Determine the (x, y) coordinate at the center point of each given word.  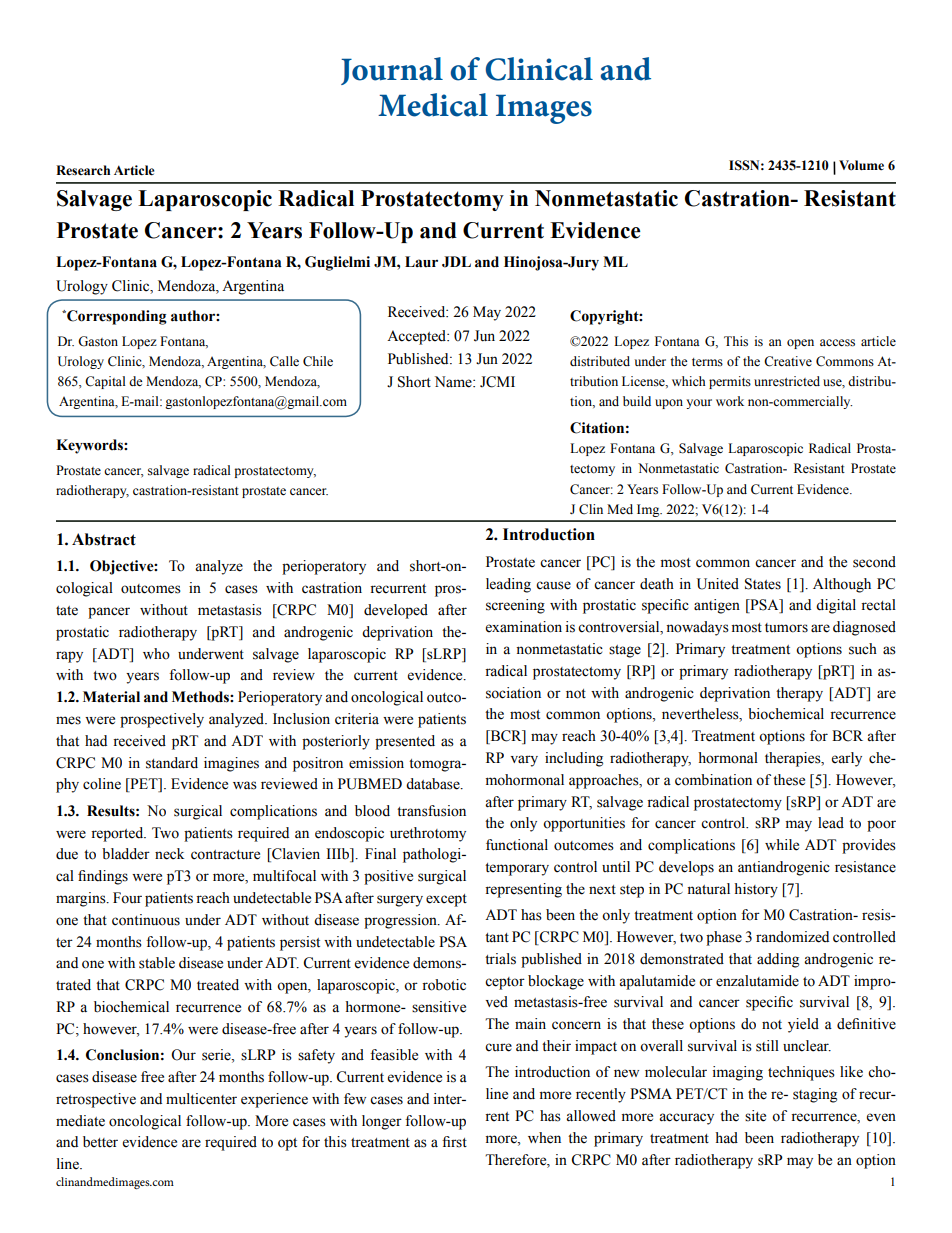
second (874, 562)
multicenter (201, 1099)
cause (553, 585)
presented (405, 742)
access (837, 343)
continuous (146, 920)
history (756, 890)
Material (111, 697)
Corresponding (116, 317)
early (847, 759)
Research (83, 170)
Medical (433, 105)
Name (454, 382)
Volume (861, 165)
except (446, 900)
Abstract (104, 539)
